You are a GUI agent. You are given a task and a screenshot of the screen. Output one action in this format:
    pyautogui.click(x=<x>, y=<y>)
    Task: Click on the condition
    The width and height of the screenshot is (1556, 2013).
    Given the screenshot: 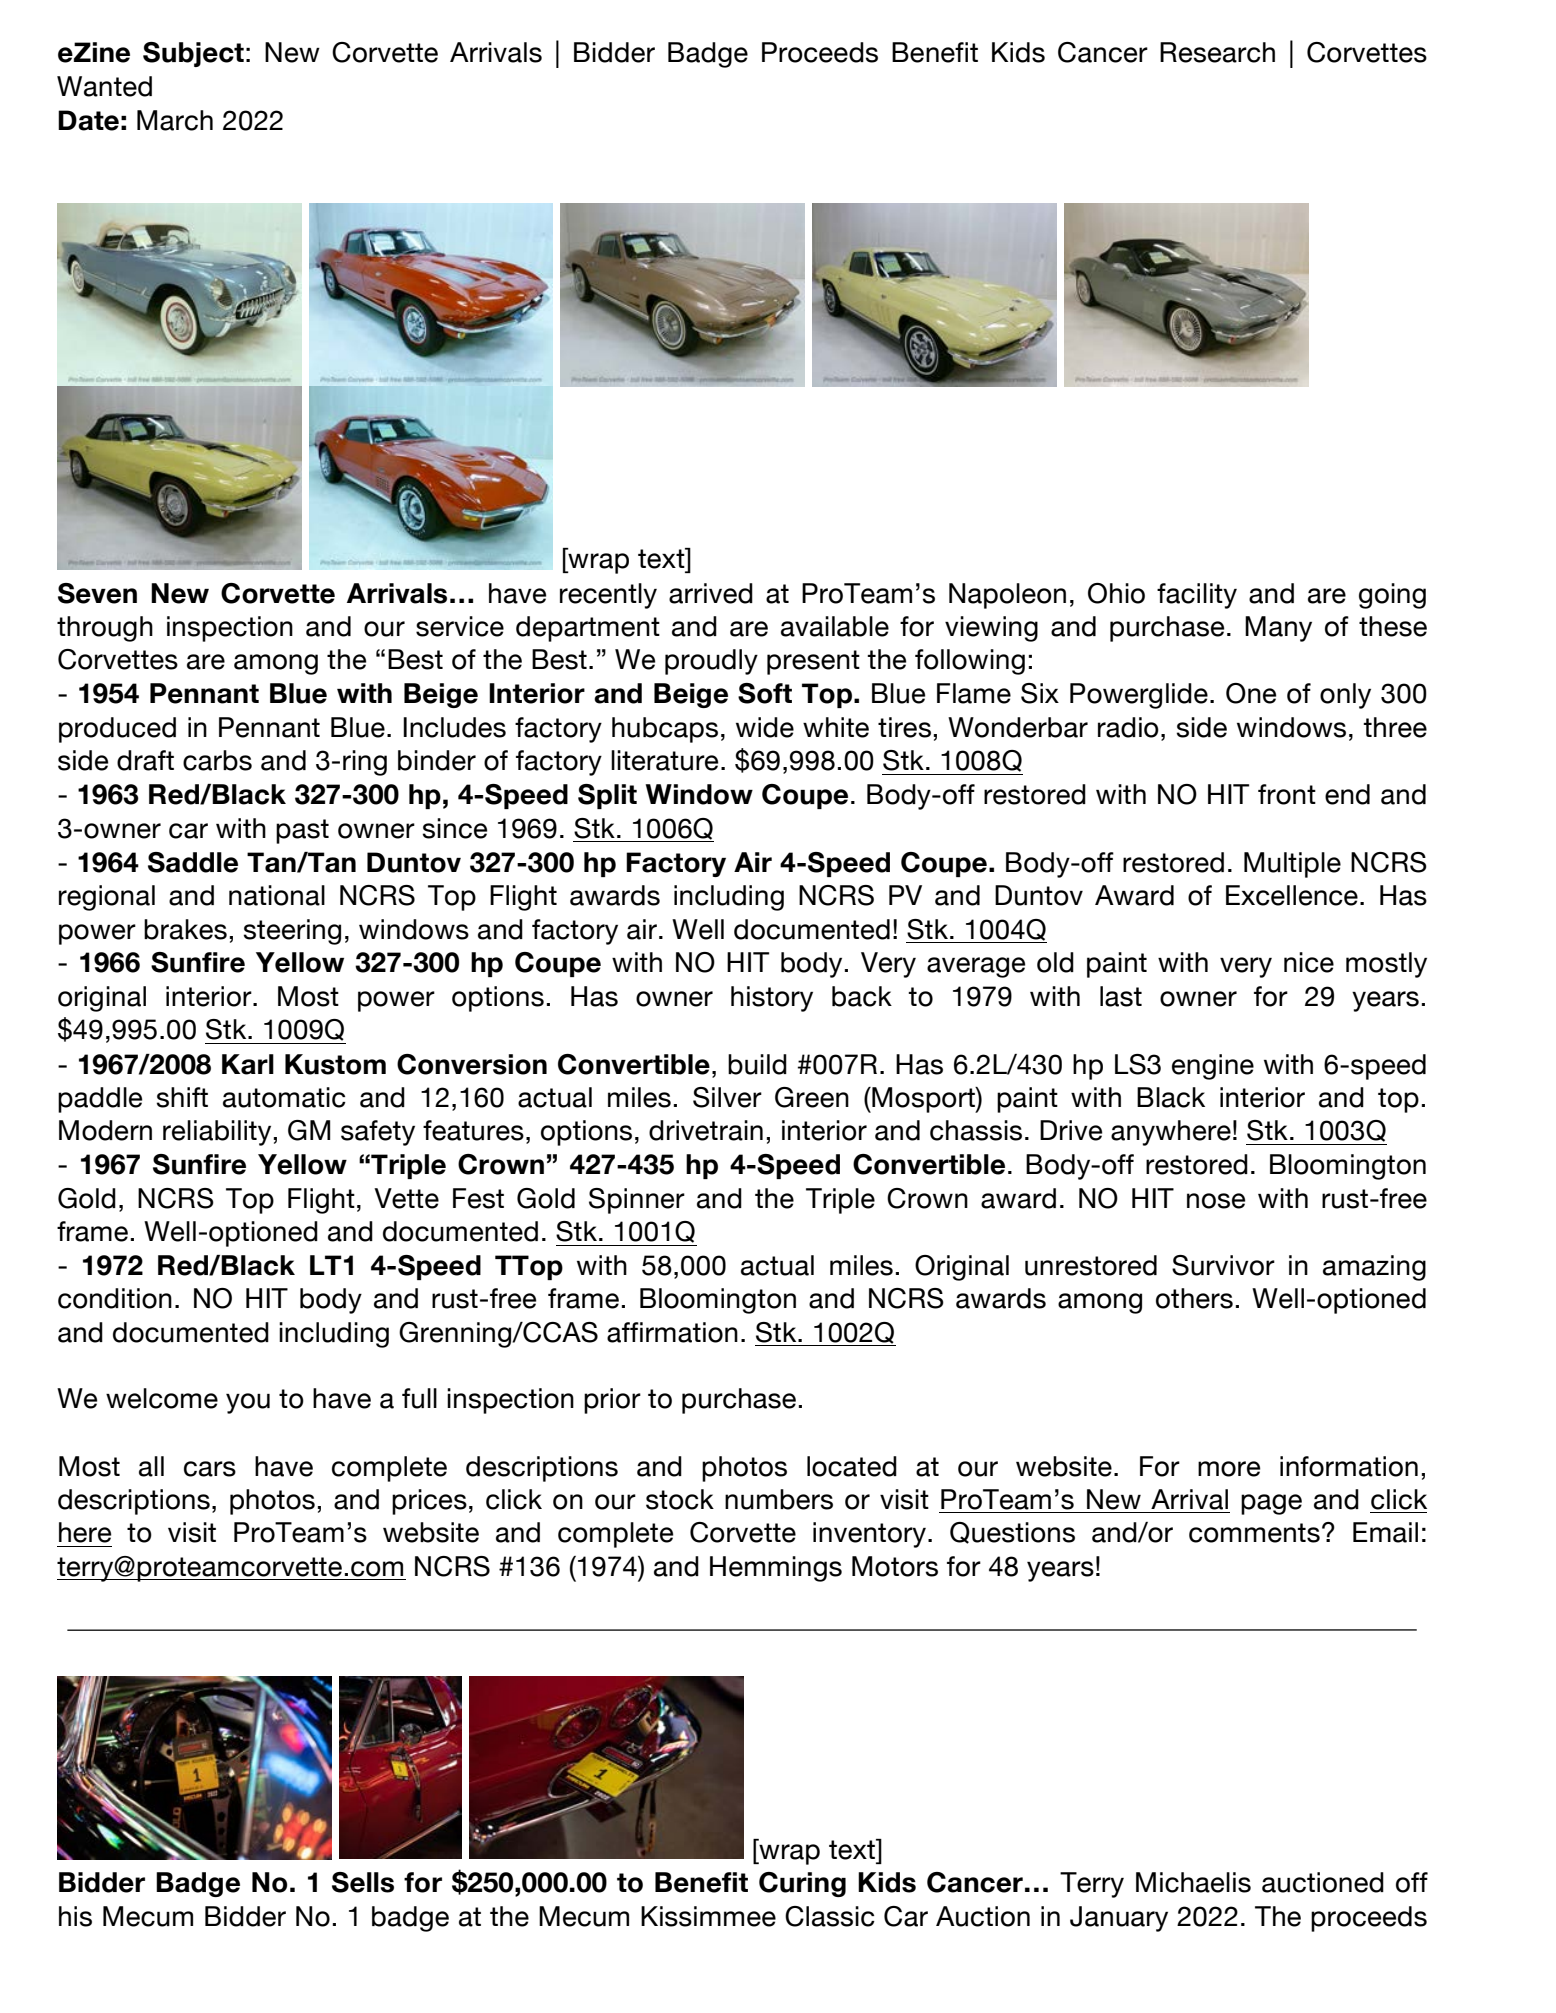 What is the action you would take?
    pyautogui.click(x=115, y=1298)
